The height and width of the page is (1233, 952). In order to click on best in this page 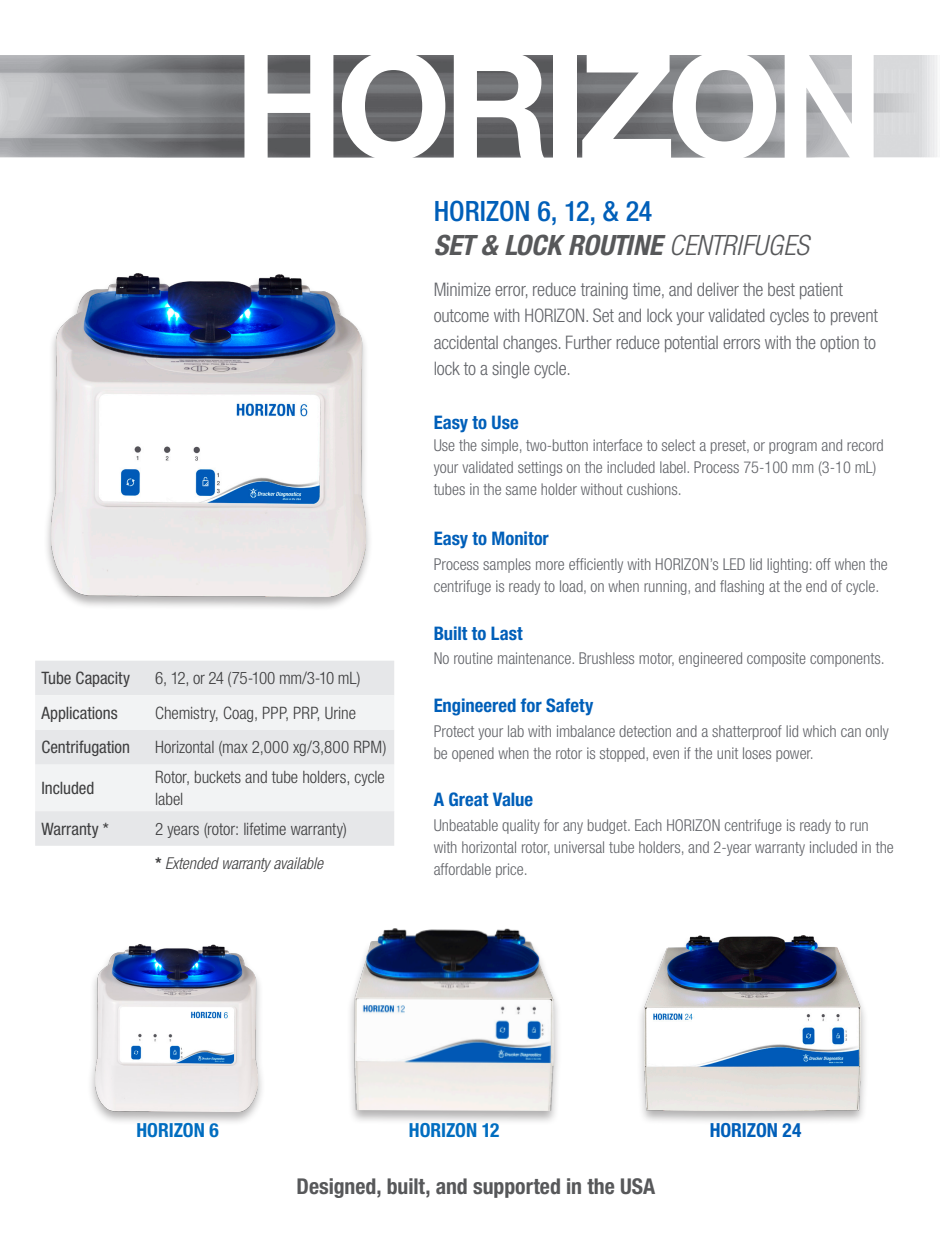, I will do `click(781, 289)`.
